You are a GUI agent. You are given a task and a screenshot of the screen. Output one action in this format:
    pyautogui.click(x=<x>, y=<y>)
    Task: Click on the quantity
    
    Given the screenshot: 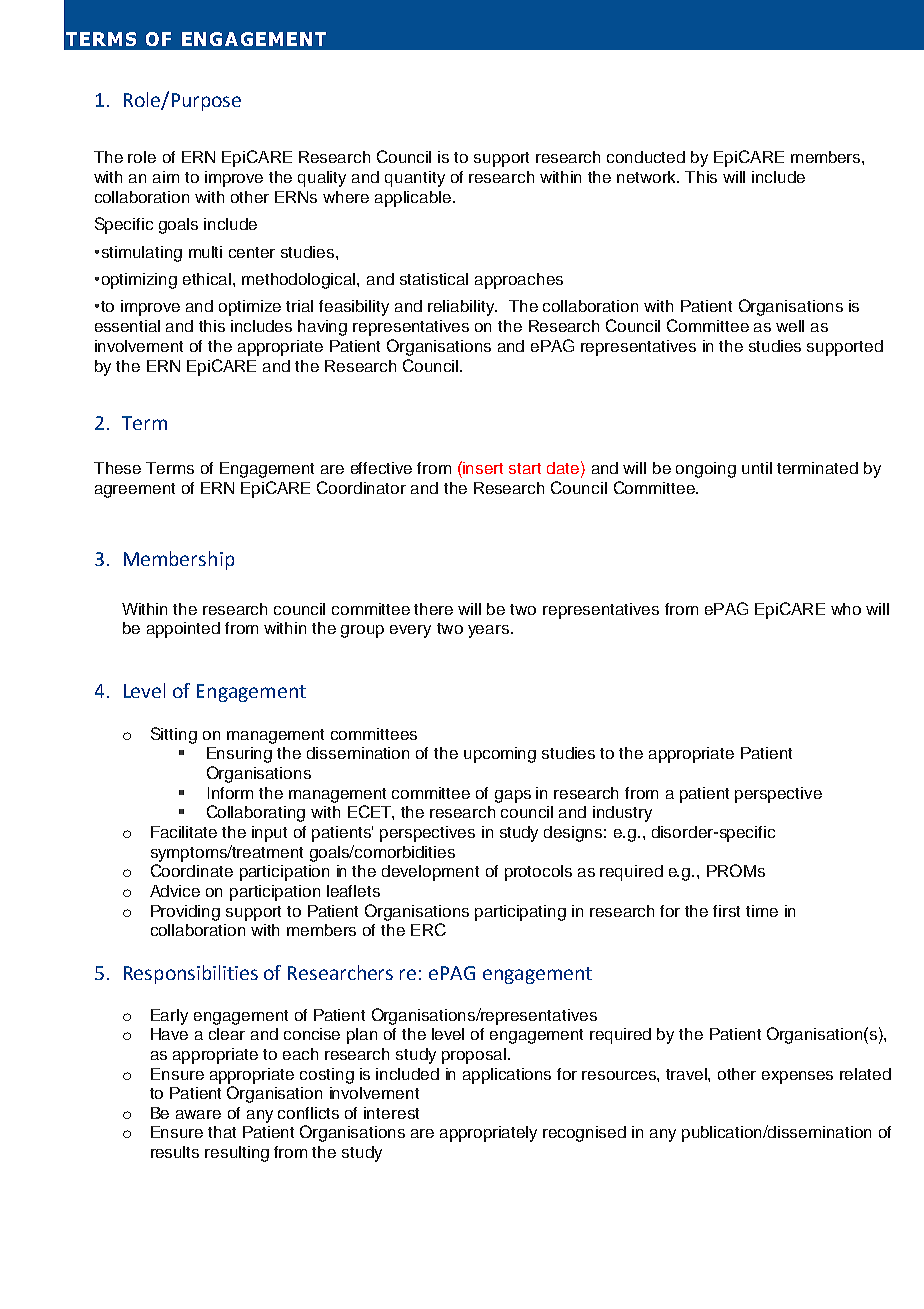 What is the action you would take?
    pyautogui.click(x=415, y=179)
